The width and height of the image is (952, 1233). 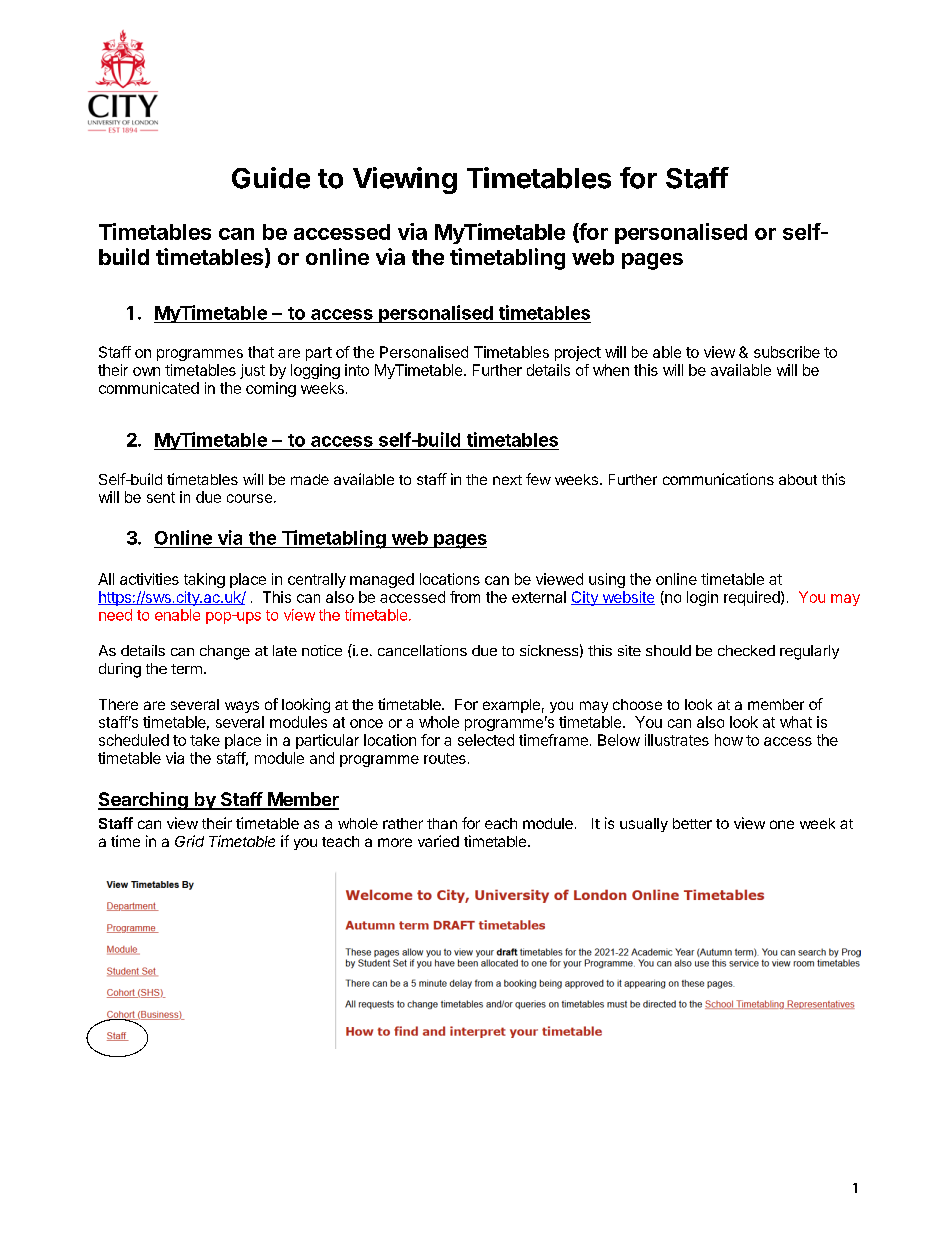 What do you see at coordinates (718, 479) in the image?
I see `communications` at bounding box center [718, 479].
